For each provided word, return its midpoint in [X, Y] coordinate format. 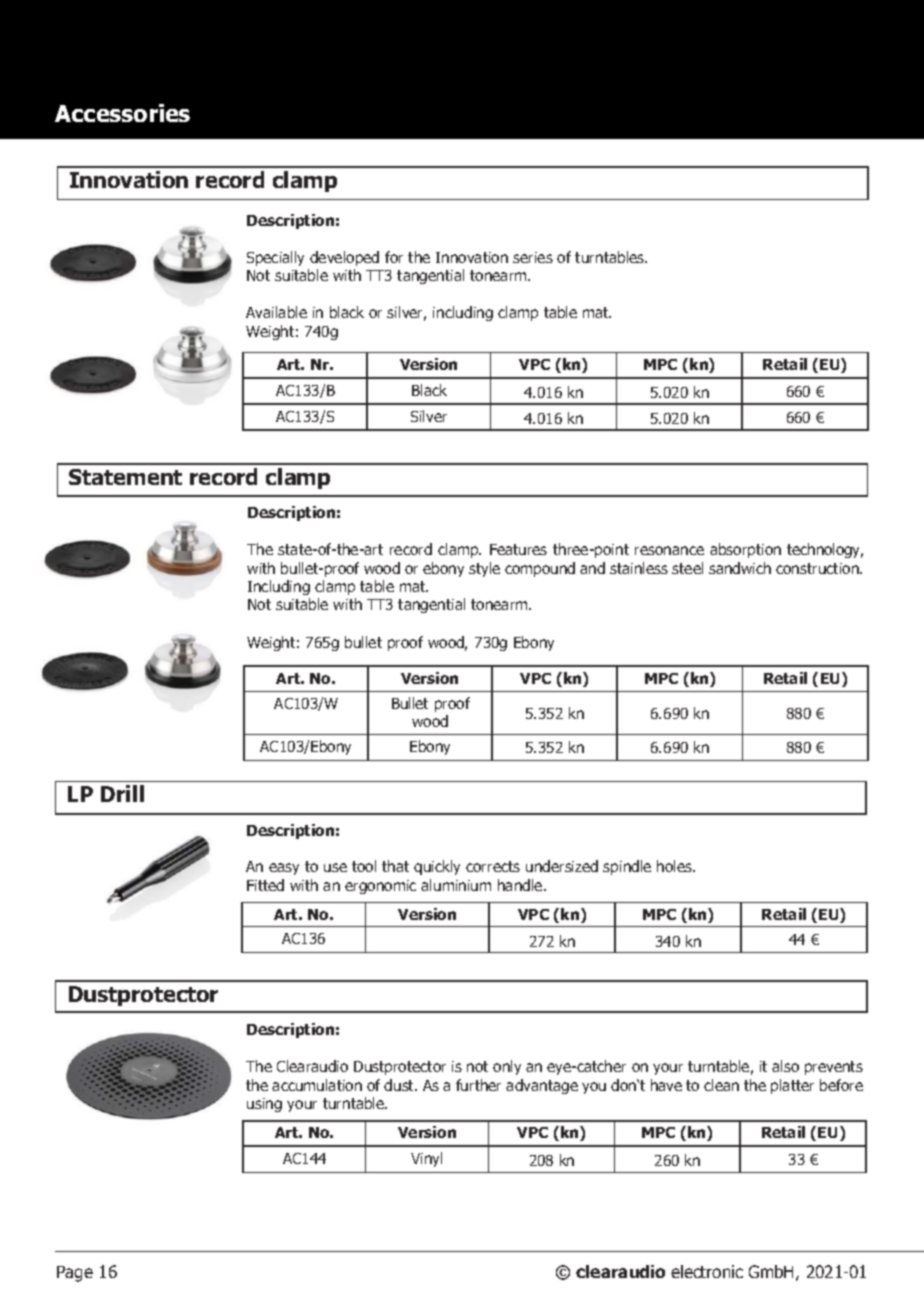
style [484, 569]
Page [75, 1274]
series [533, 257]
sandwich [740, 568]
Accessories [122, 113]
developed [344, 258]
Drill [122, 793]
